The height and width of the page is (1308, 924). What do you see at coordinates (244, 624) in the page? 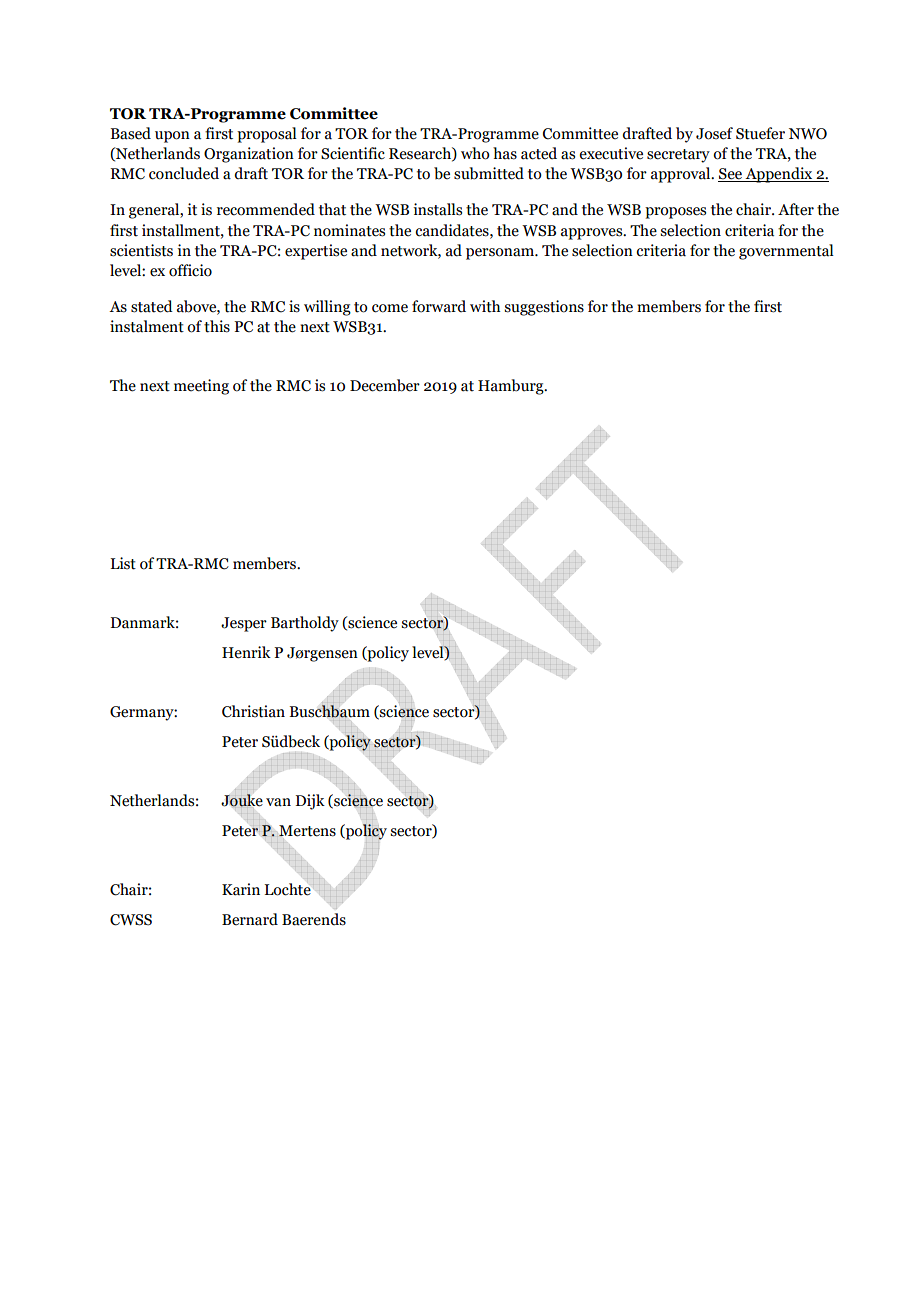
I see `Jesper` at bounding box center [244, 624].
